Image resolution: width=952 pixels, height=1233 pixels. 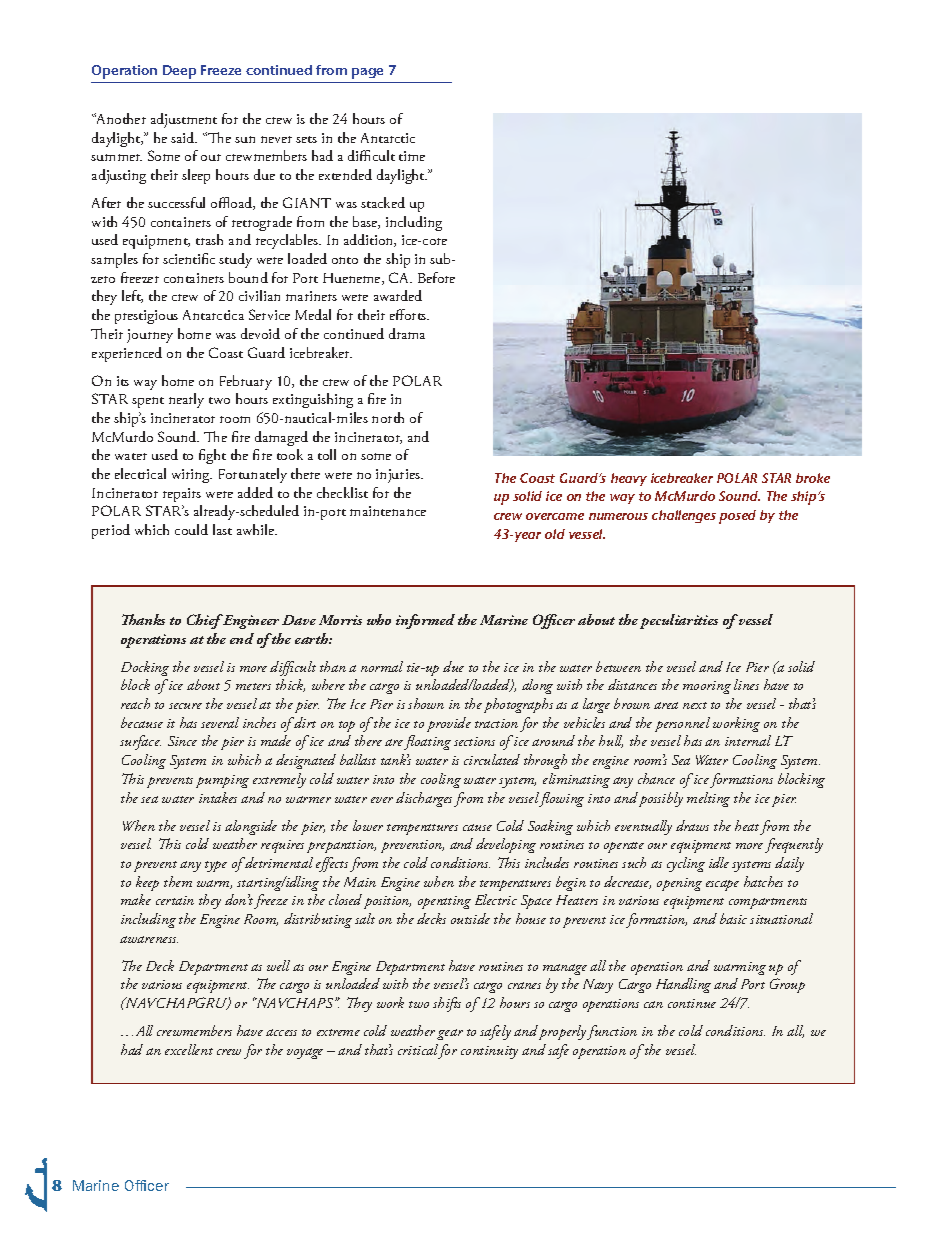 What do you see at coordinates (425, 621) in the screenshot?
I see `informed` at bounding box center [425, 621].
